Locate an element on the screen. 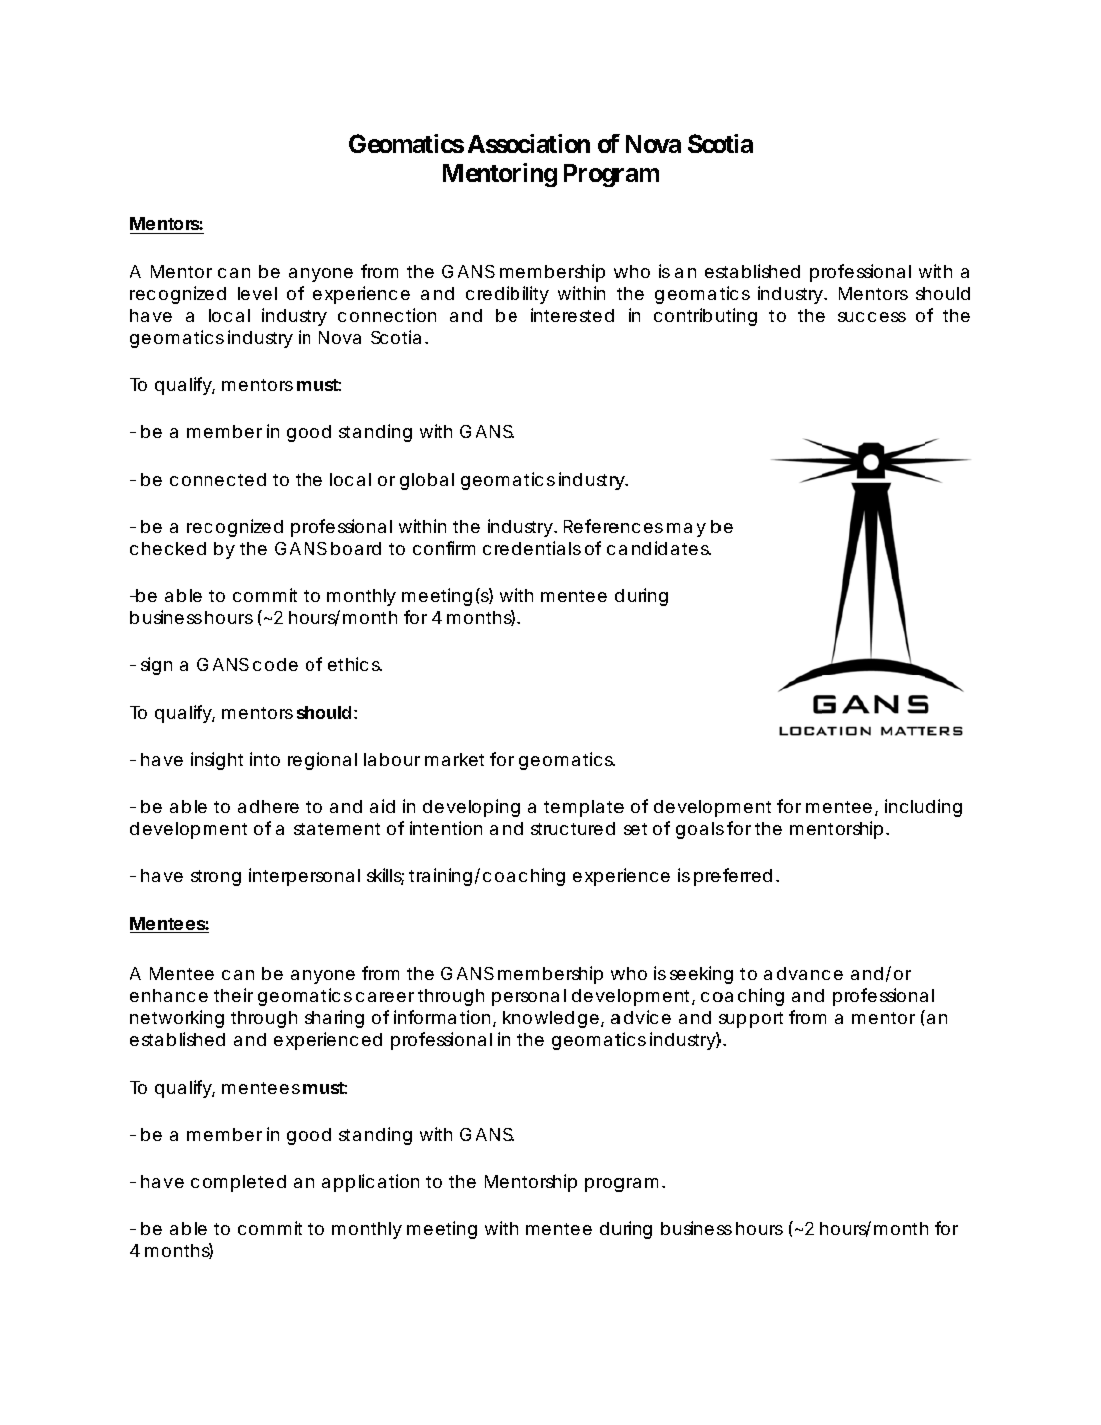 This screenshot has width=1101, height=1425. goals is located at coordinates (700, 830).
